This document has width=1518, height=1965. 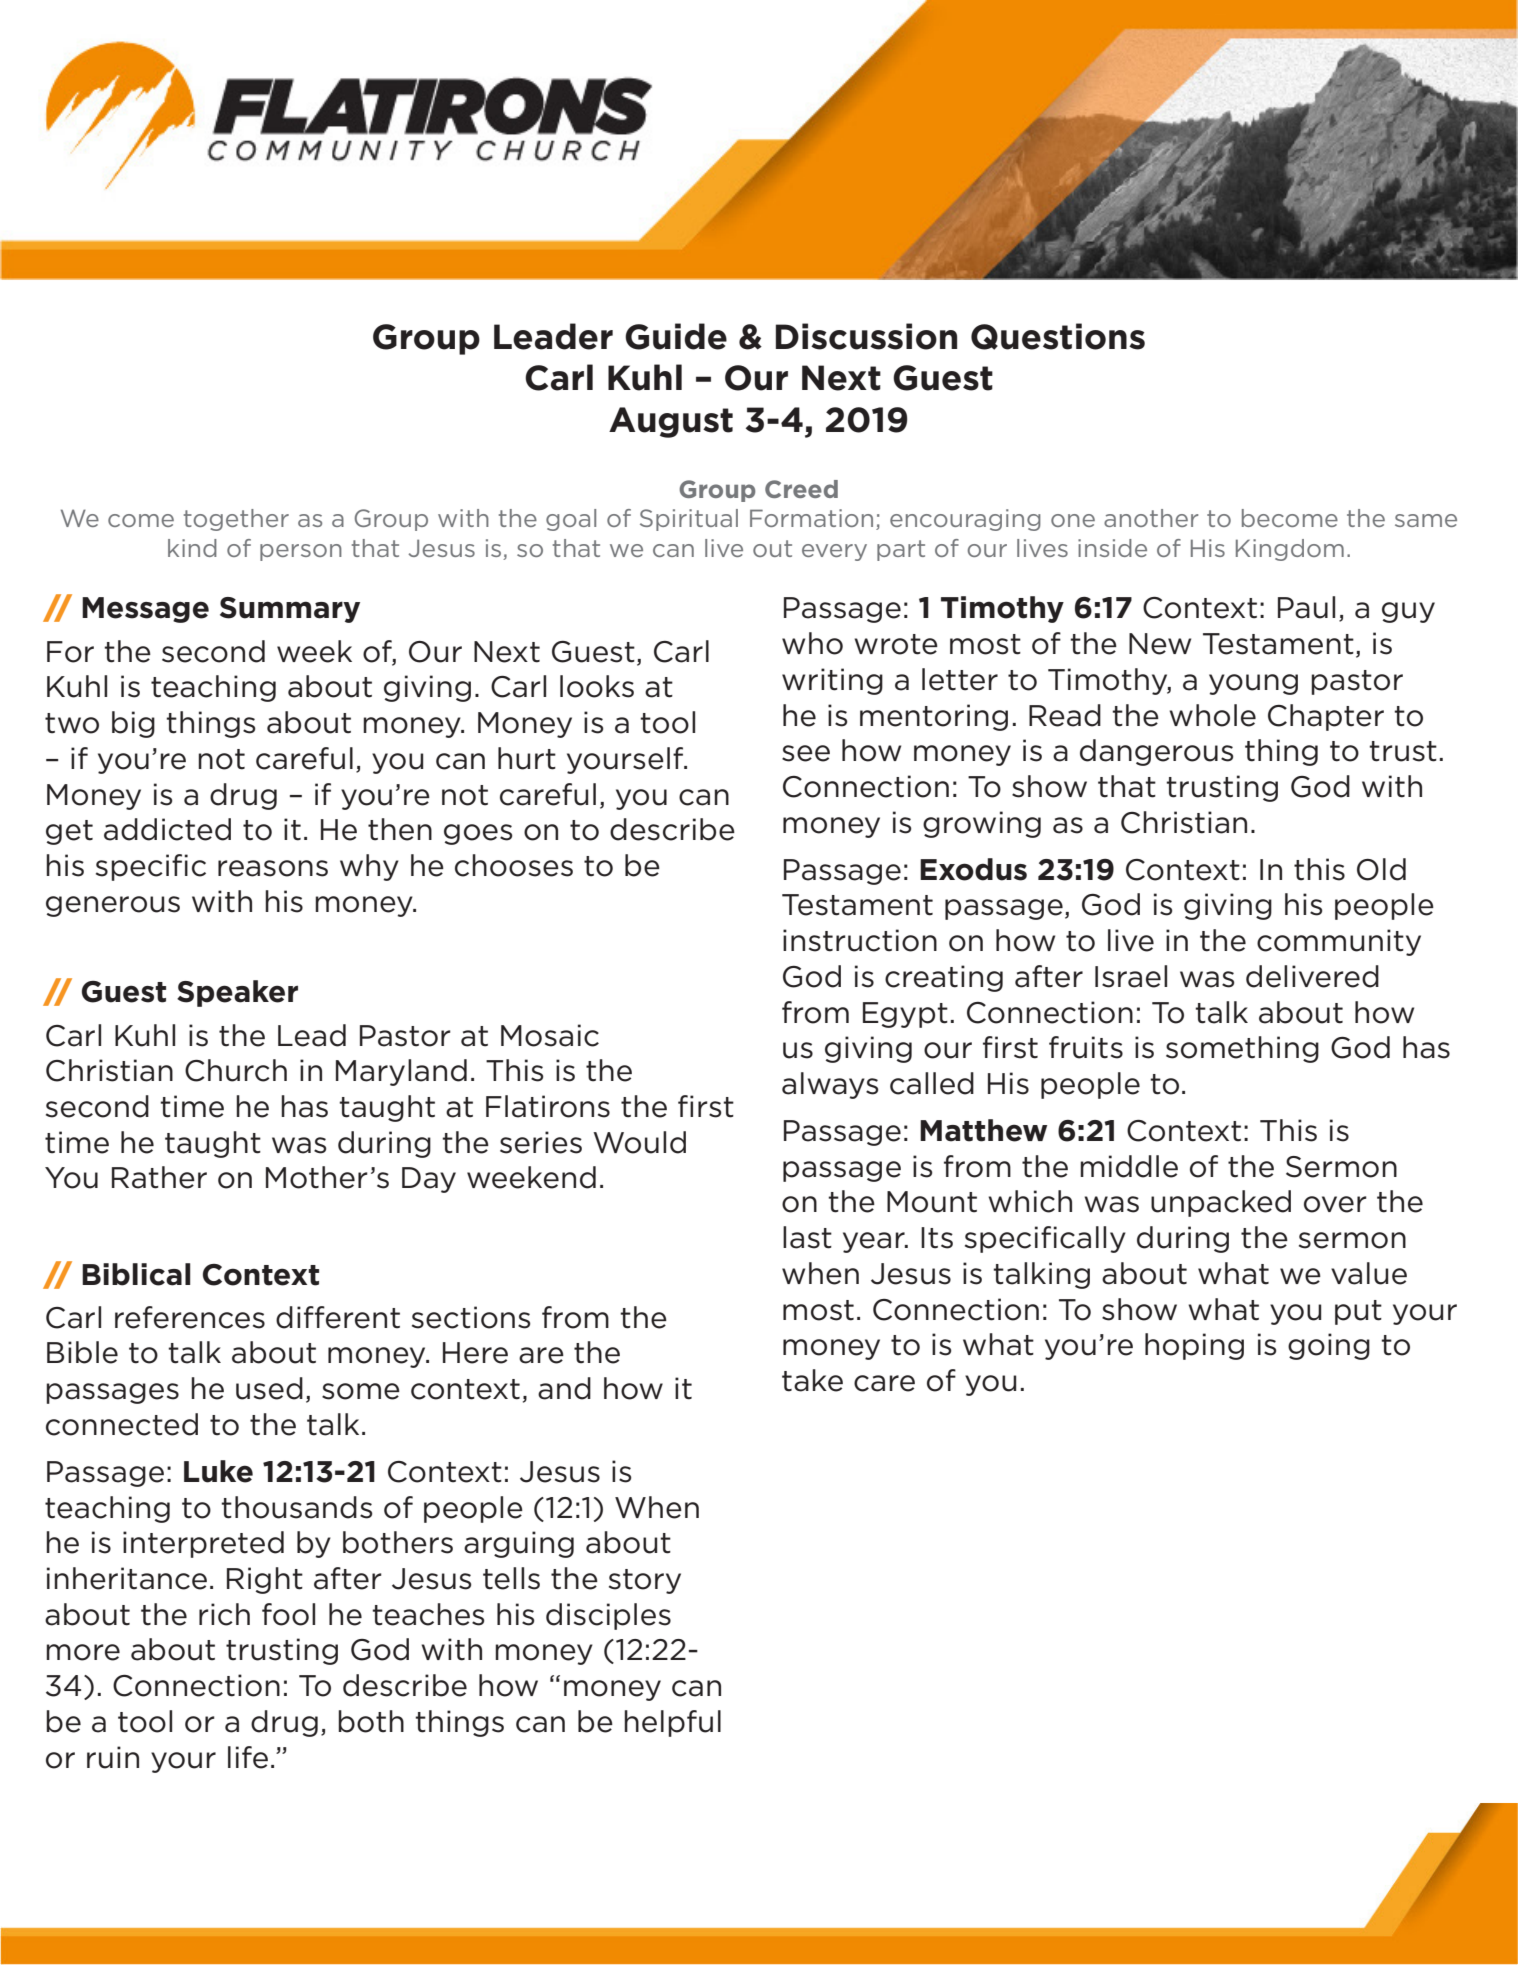 I want to click on life, so click(x=248, y=1757).
